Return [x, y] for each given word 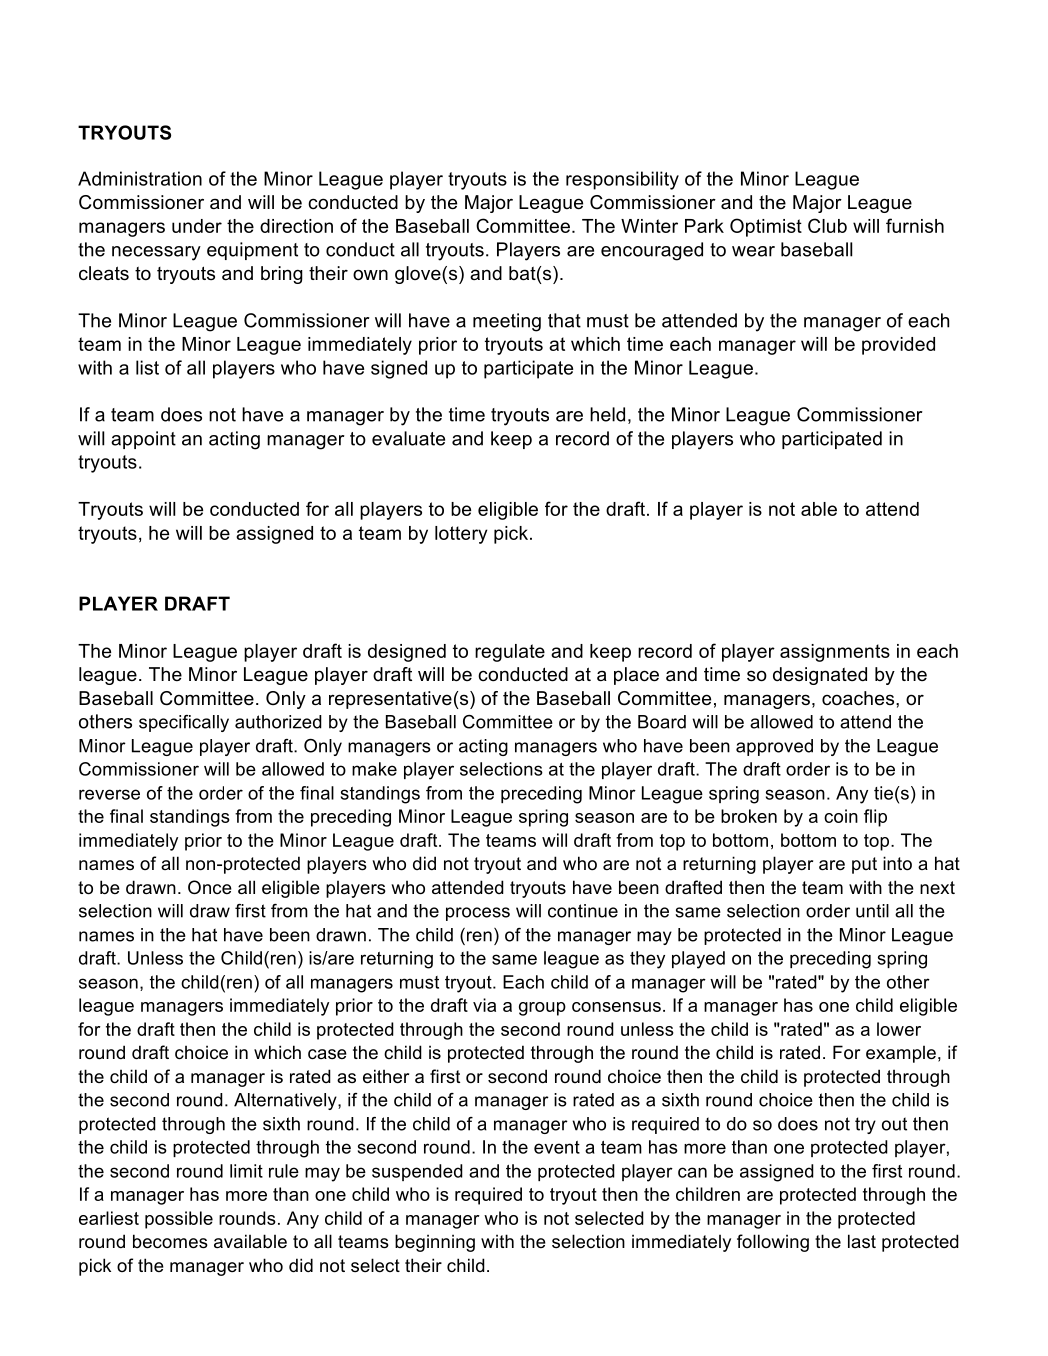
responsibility [622, 180]
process [478, 914]
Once [210, 887]
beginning [435, 1243]
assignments [835, 653]
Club [827, 225]
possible [179, 1220]
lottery [461, 535]
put [864, 865]
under [197, 226]
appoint [143, 440]
